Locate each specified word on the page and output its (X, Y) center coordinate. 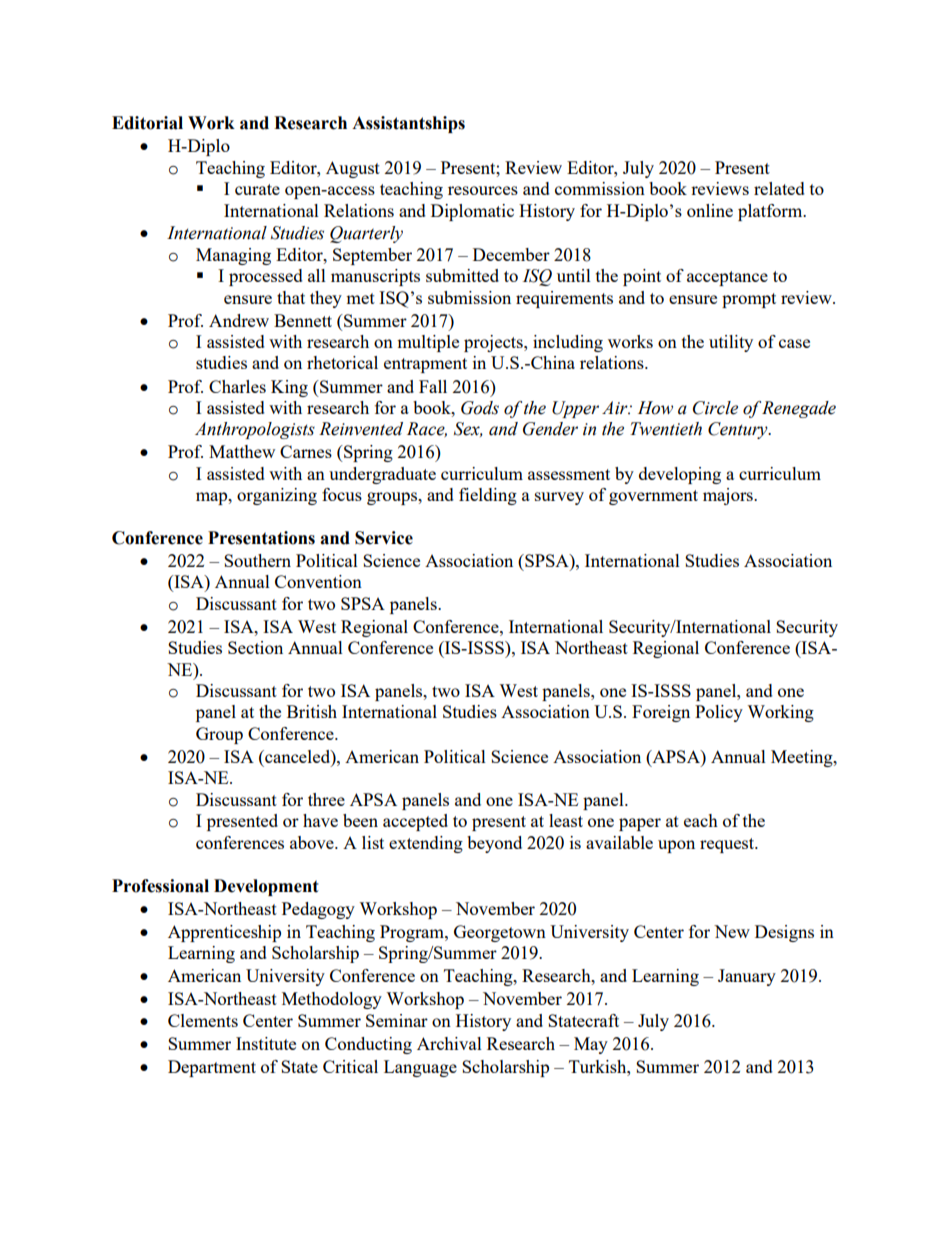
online (710, 210)
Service (384, 538)
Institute (266, 1043)
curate (257, 189)
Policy (719, 713)
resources (483, 190)
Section (255, 647)
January (747, 977)
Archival (449, 1043)
